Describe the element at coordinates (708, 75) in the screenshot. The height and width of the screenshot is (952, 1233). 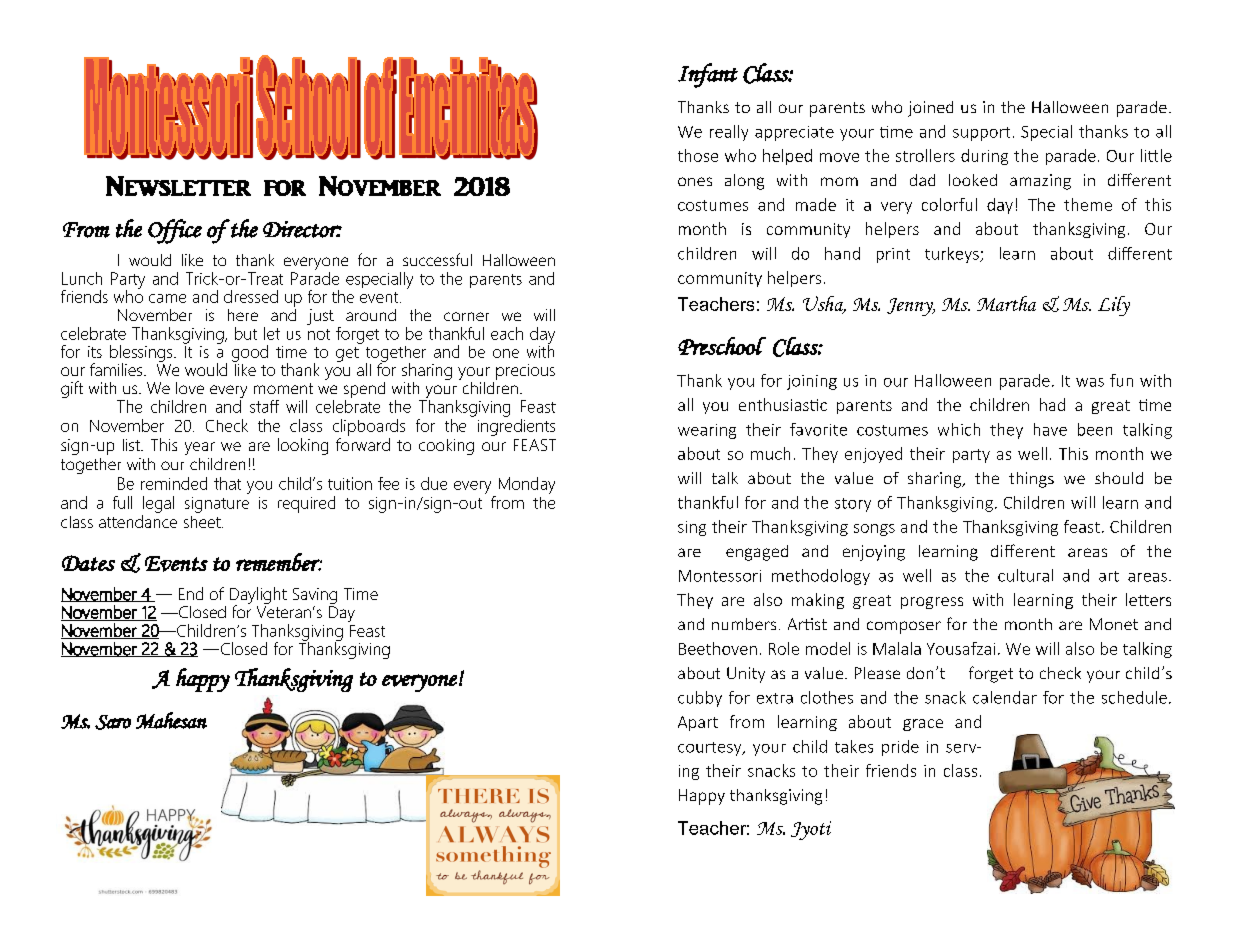
I see `Infant` at that location.
